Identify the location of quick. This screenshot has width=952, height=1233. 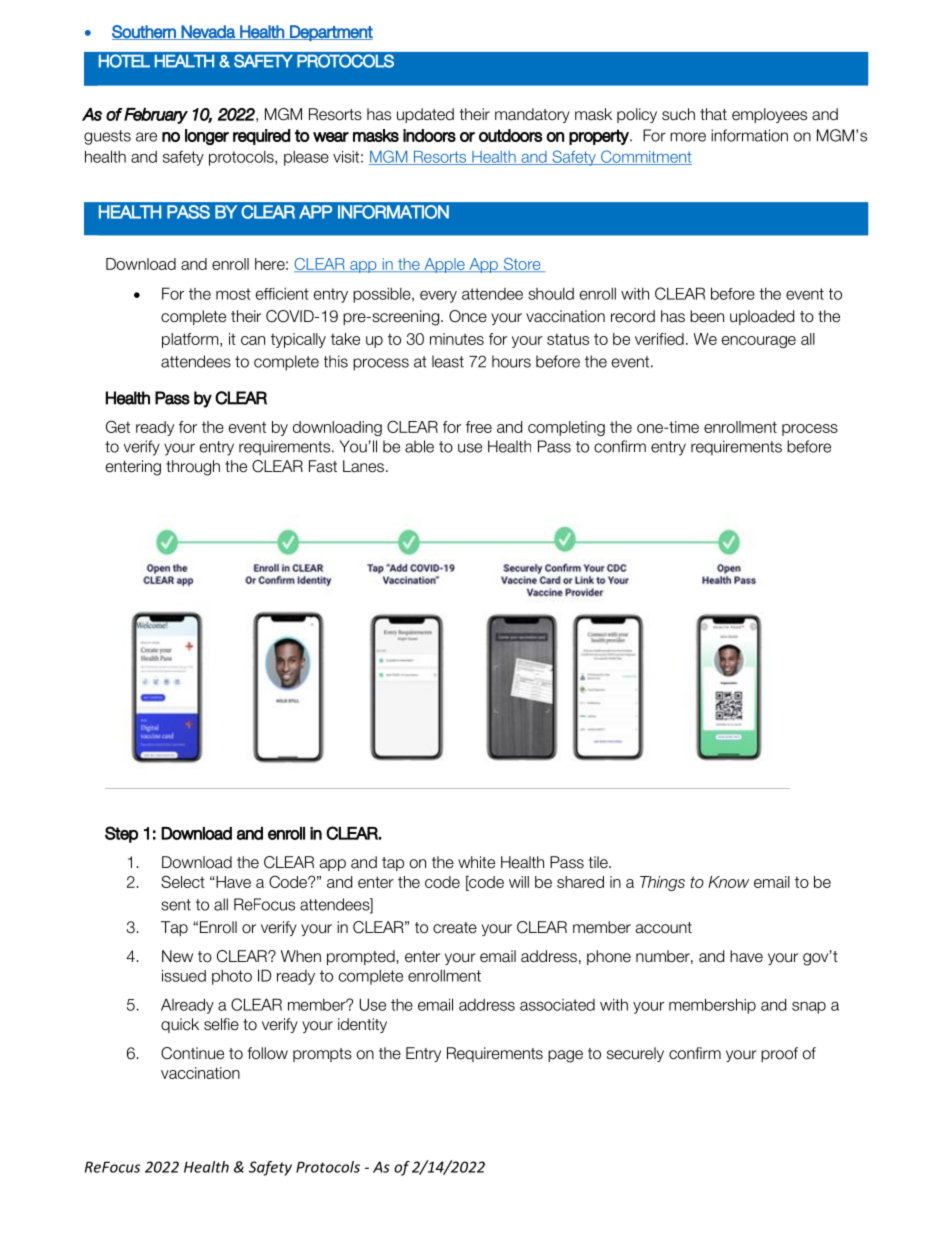
(180, 1025).
